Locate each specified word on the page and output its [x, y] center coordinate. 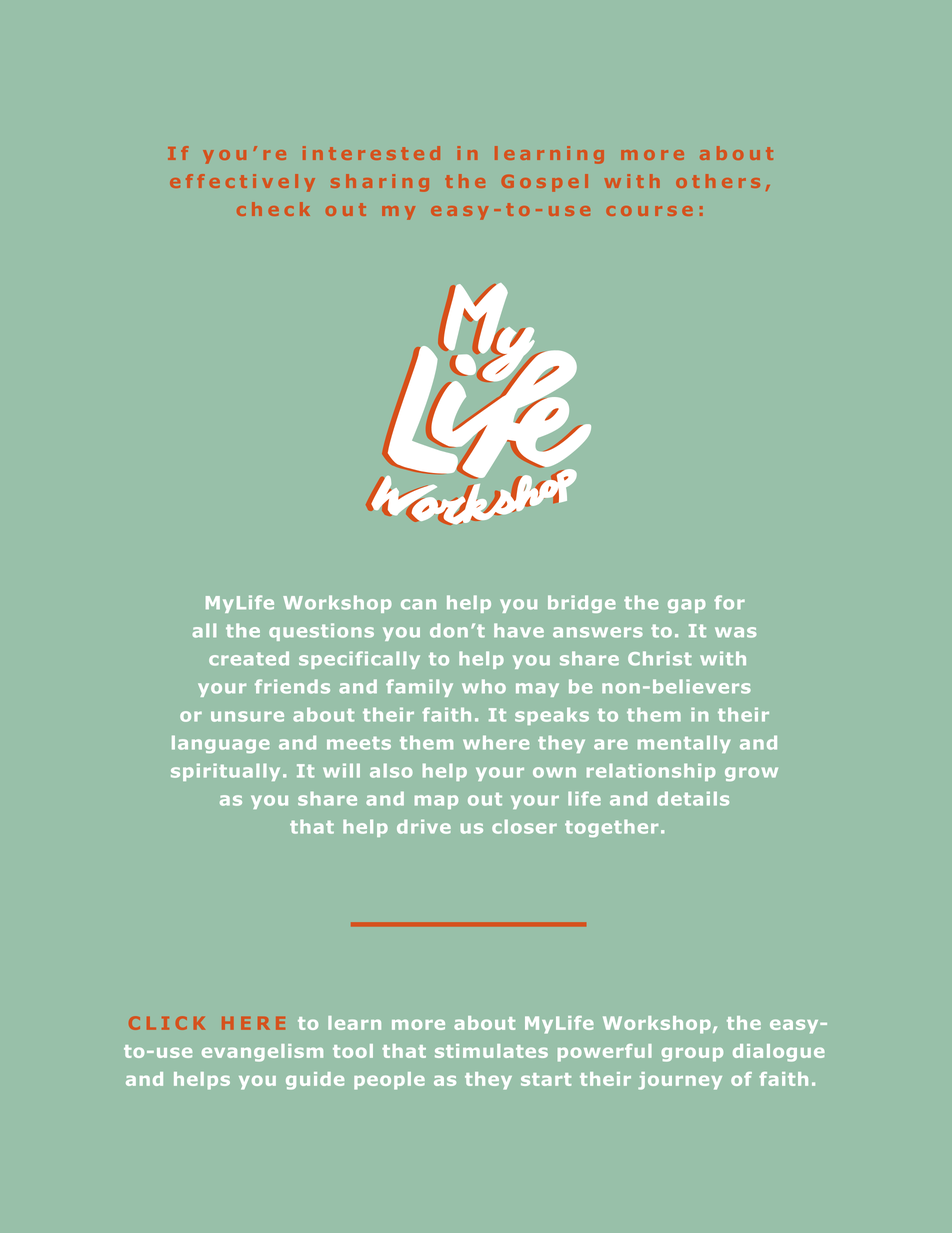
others [718, 181]
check [273, 209]
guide [315, 1081]
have [519, 630]
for [729, 602]
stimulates [491, 1051]
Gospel [545, 183]
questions [321, 632]
